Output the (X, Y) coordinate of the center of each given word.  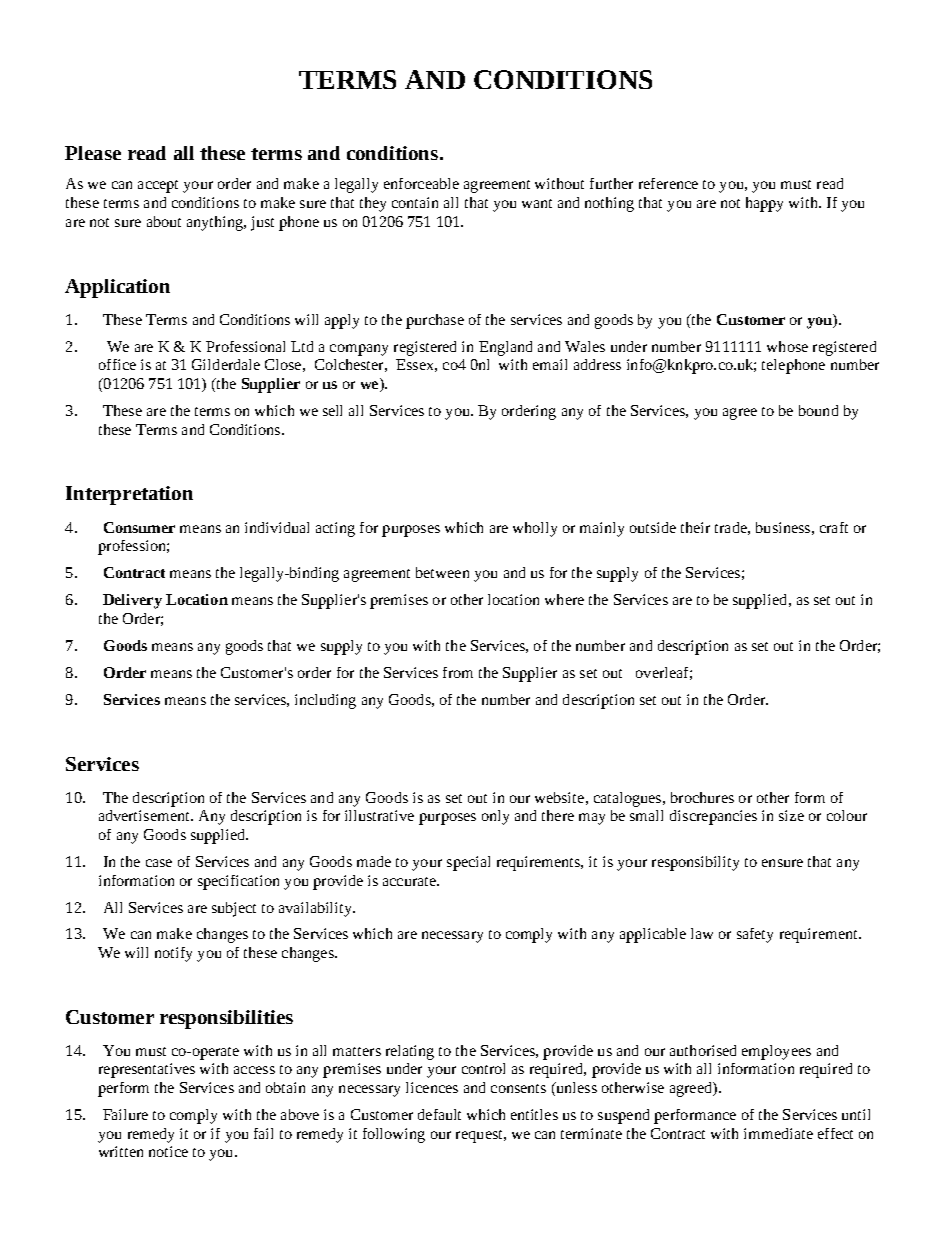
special (468, 863)
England (505, 348)
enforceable (421, 183)
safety (755, 935)
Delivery (132, 601)
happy (764, 204)
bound (818, 410)
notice (168, 1151)
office (117, 364)
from (458, 672)
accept (158, 186)
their (695, 527)
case (159, 863)
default (439, 1114)
